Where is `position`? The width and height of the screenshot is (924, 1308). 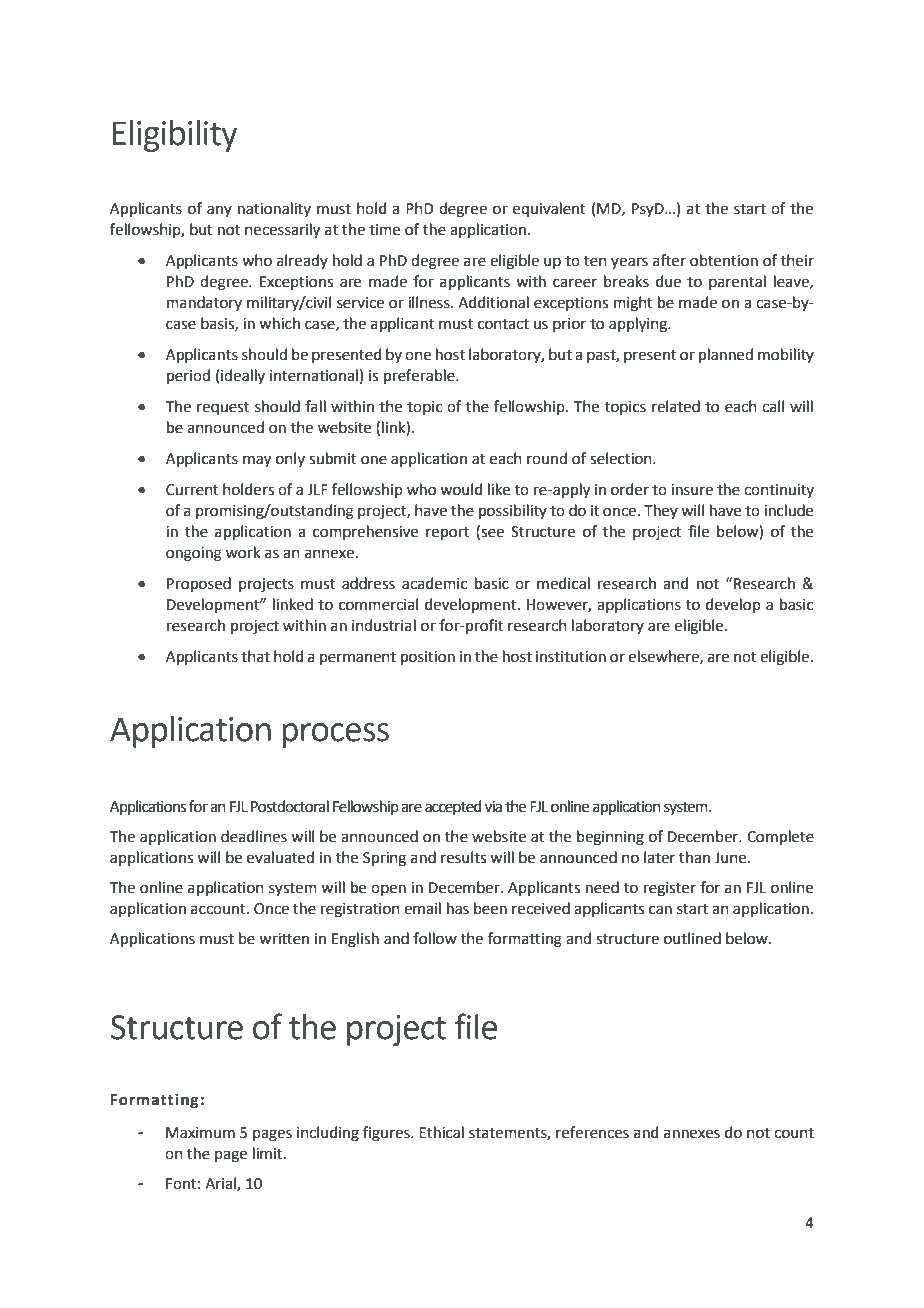 position is located at coordinates (428, 658).
